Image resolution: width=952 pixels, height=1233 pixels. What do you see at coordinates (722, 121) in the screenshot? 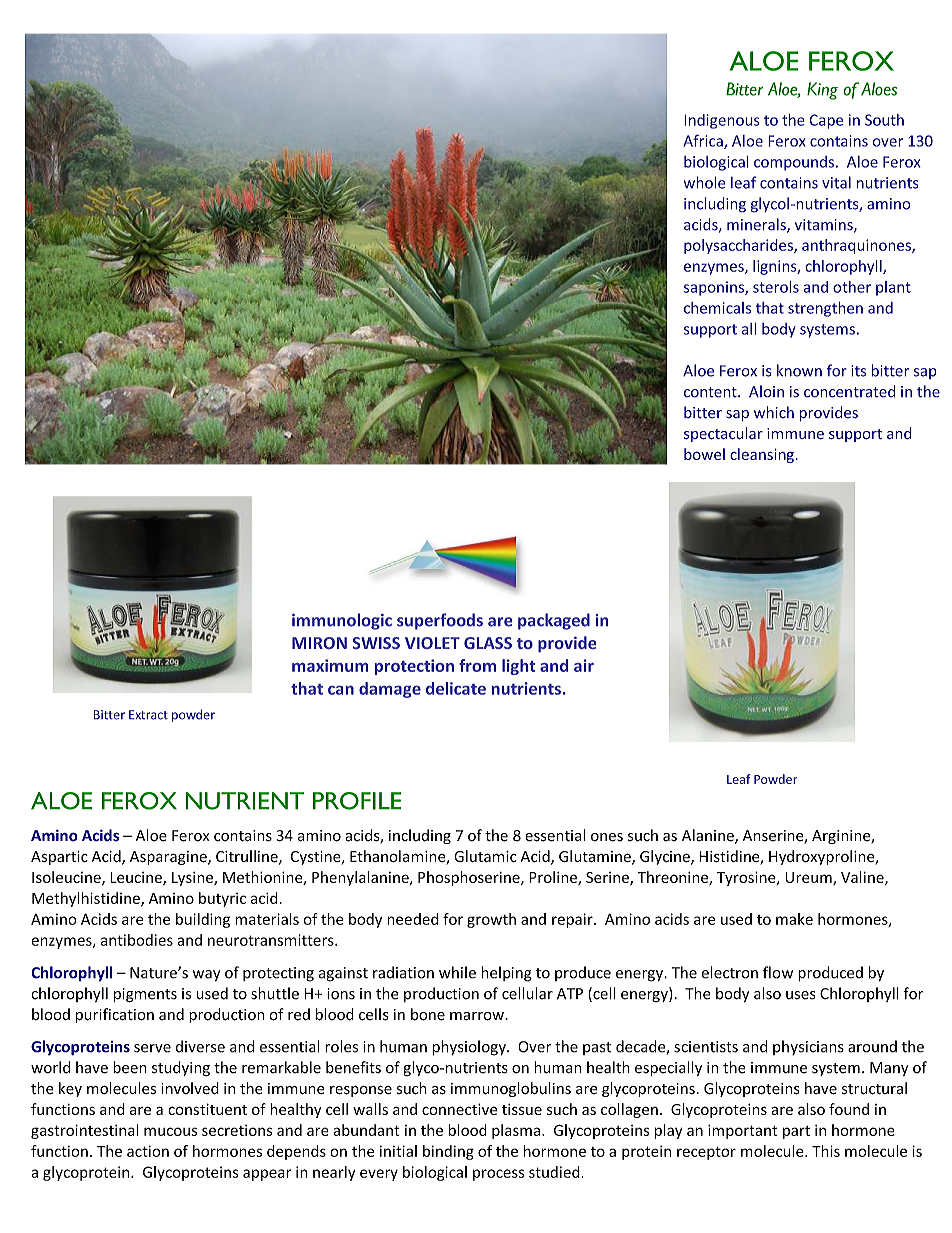
I see `Indigenous` at bounding box center [722, 121].
